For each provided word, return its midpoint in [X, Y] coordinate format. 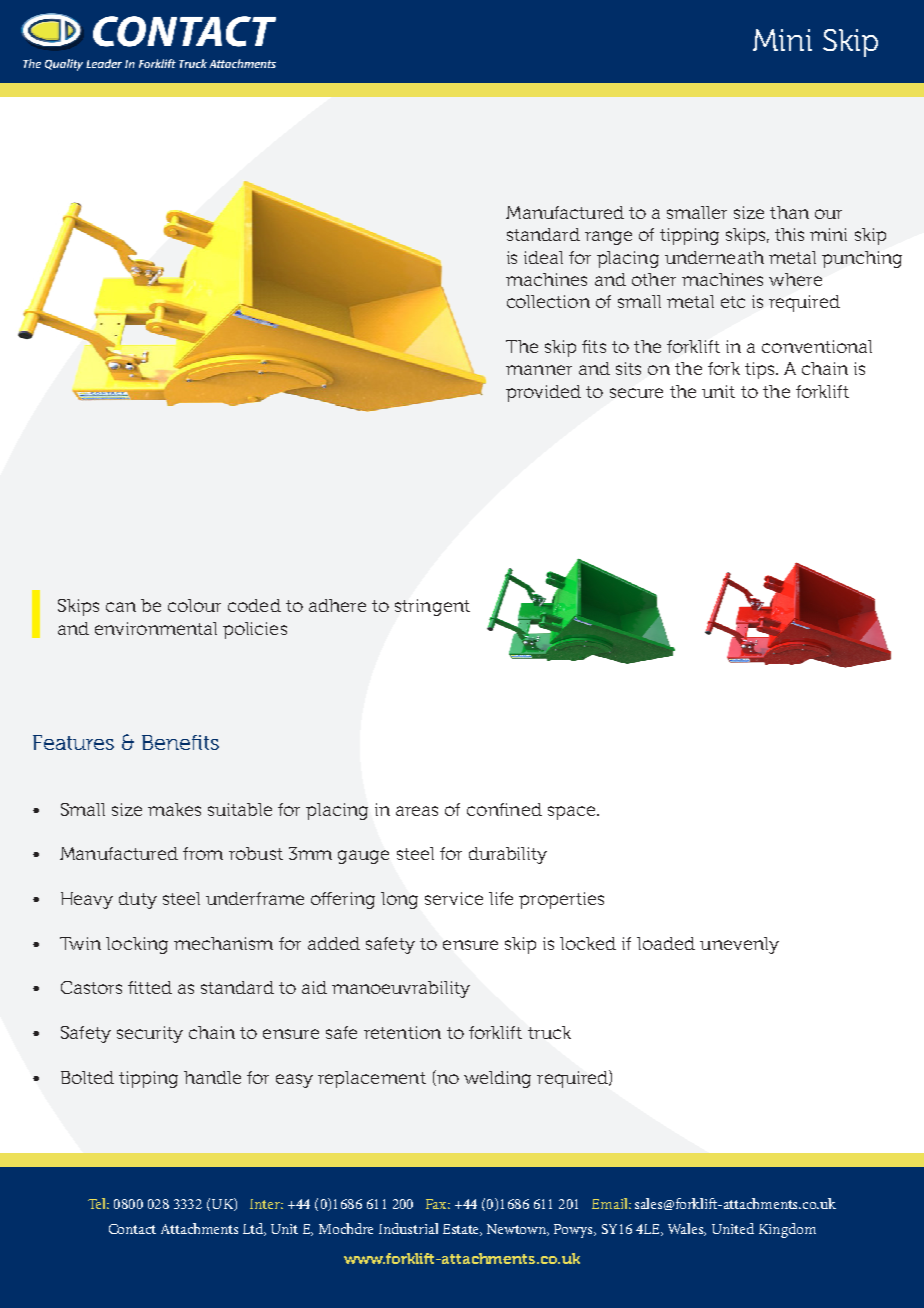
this [789, 234]
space [571, 813]
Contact [132, 1229]
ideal [543, 257]
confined [504, 809]
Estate [462, 1230]
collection [548, 301]
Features [73, 742]
